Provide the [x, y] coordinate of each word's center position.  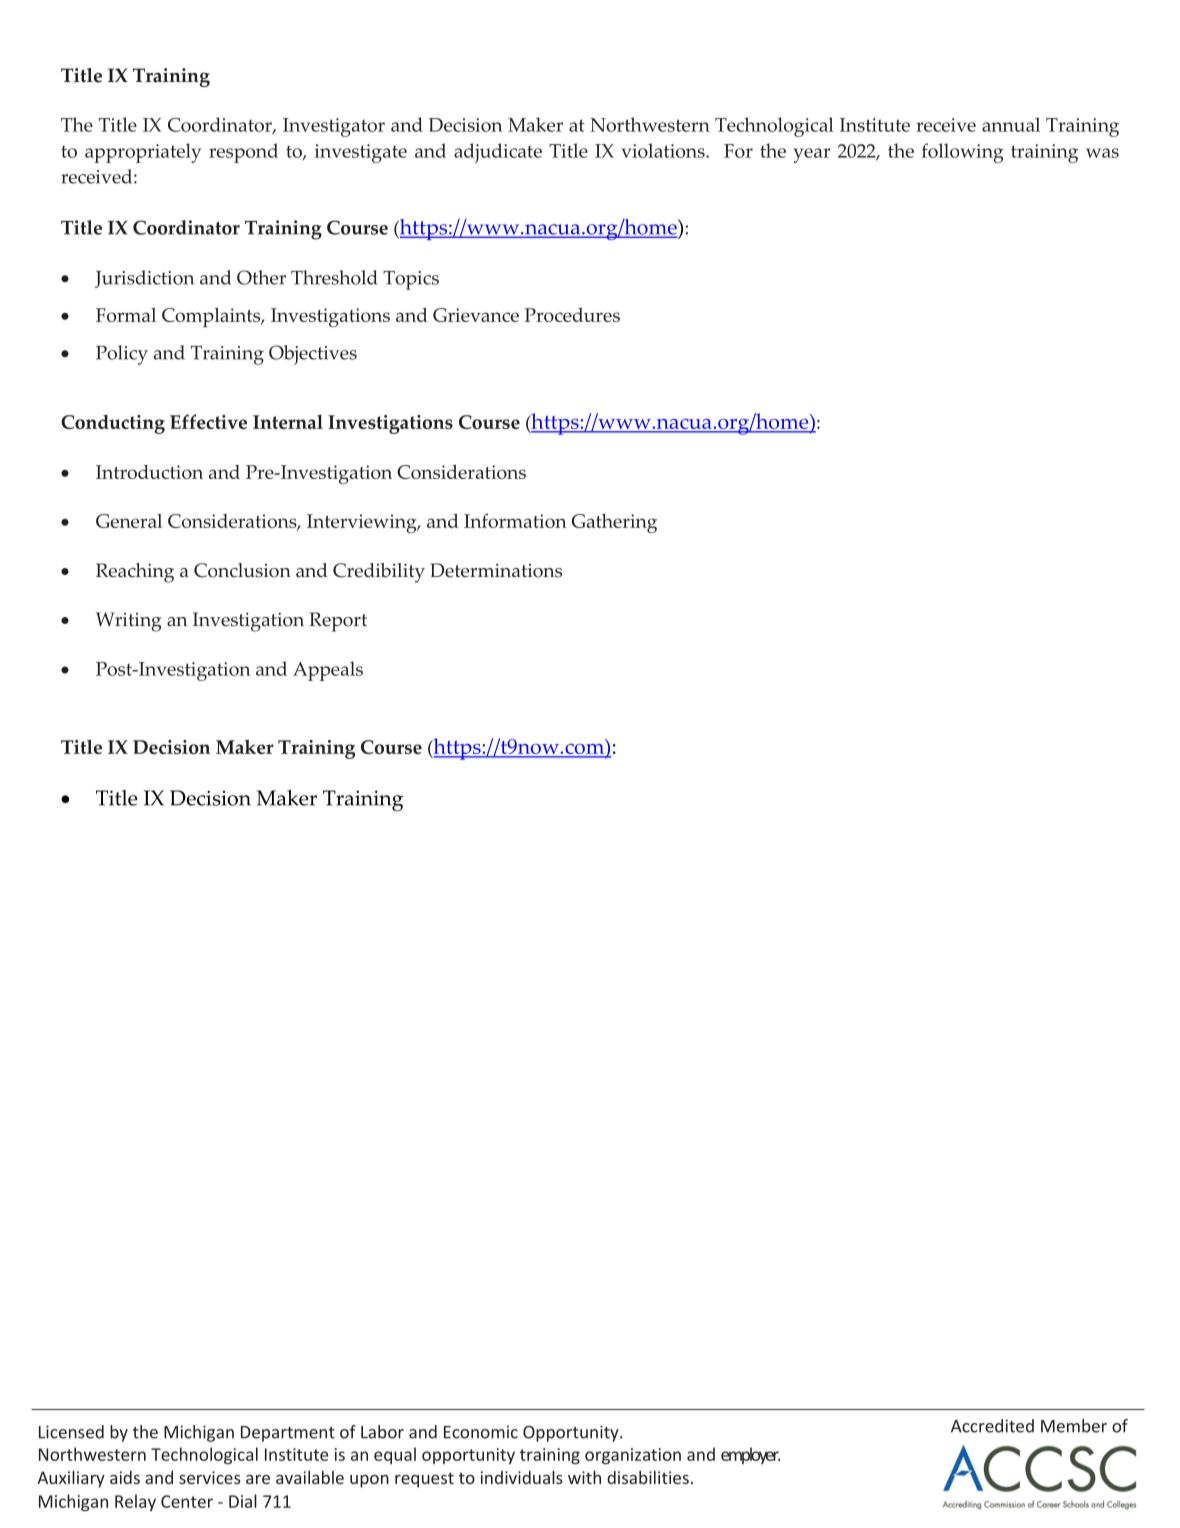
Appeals [328, 671]
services [210, 1477]
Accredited [992, 1426]
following [963, 153]
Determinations [496, 570]
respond [243, 153]
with [584, 1477]
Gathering [614, 523]
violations [664, 150]
